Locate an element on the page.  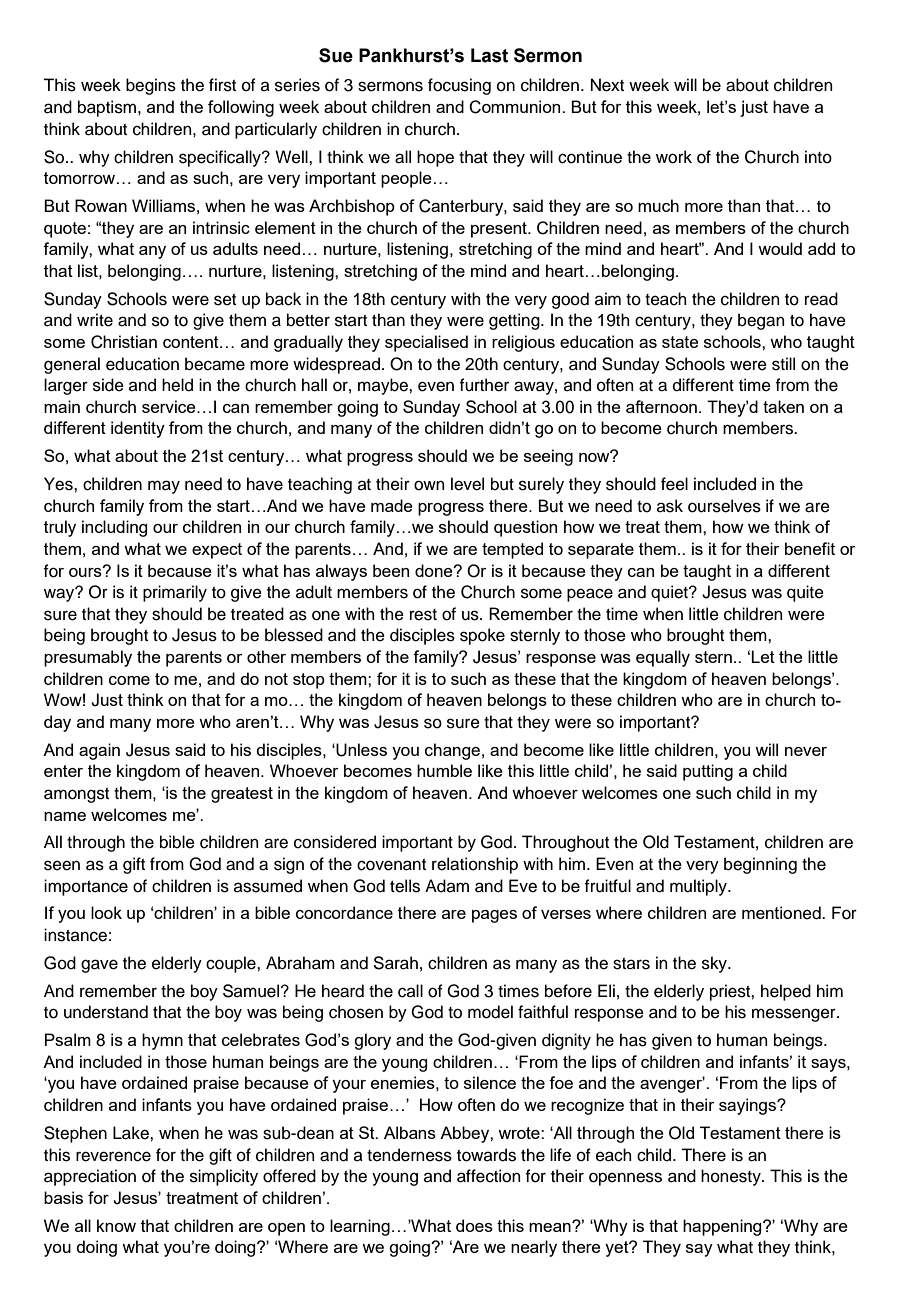
does is located at coordinates (474, 1225).
